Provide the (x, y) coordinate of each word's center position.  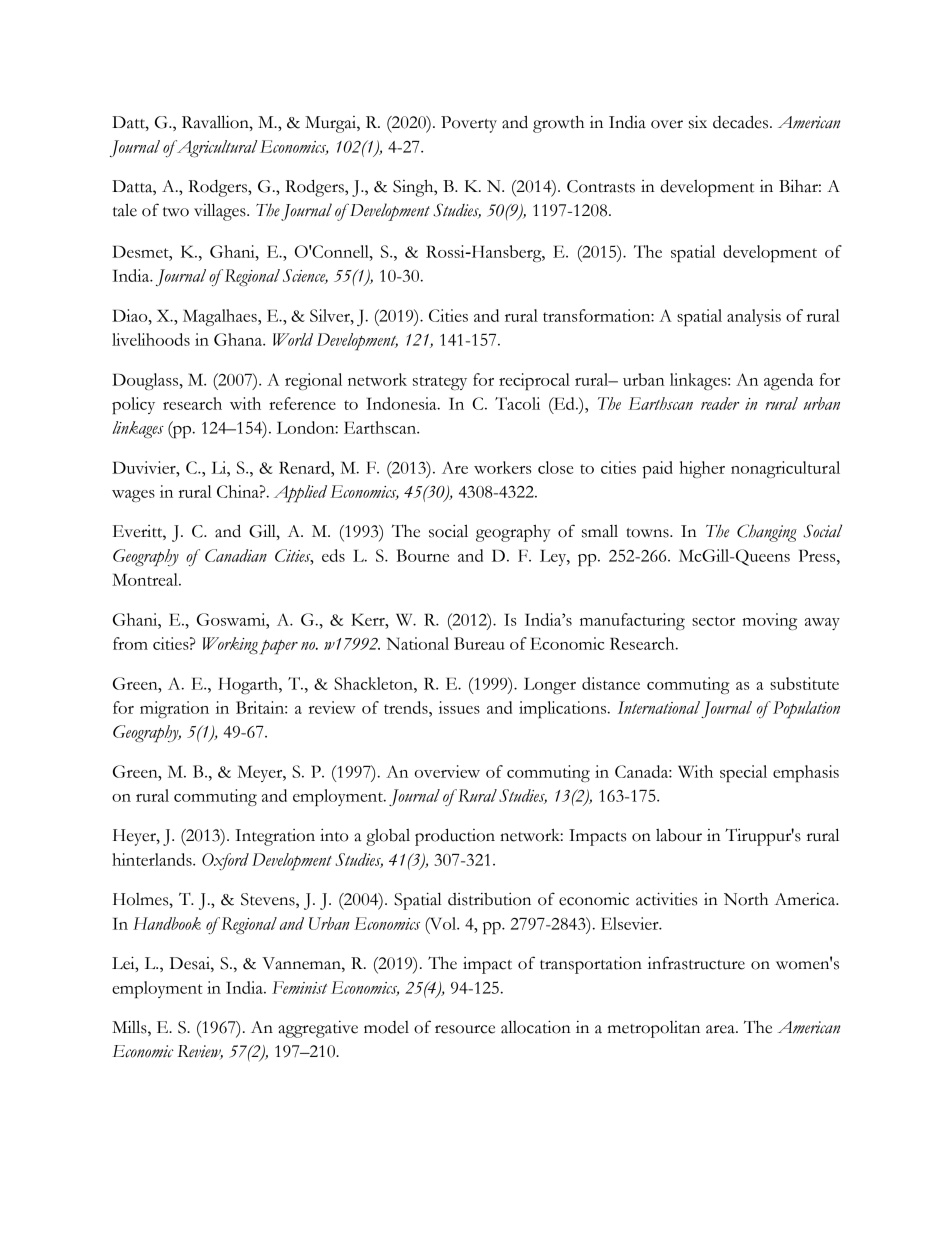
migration (174, 709)
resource (465, 1029)
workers (502, 467)
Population (806, 710)
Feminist (299, 987)
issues (459, 707)
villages (221, 212)
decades (742, 122)
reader (720, 403)
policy (133, 405)
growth (558, 124)
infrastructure (696, 963)
